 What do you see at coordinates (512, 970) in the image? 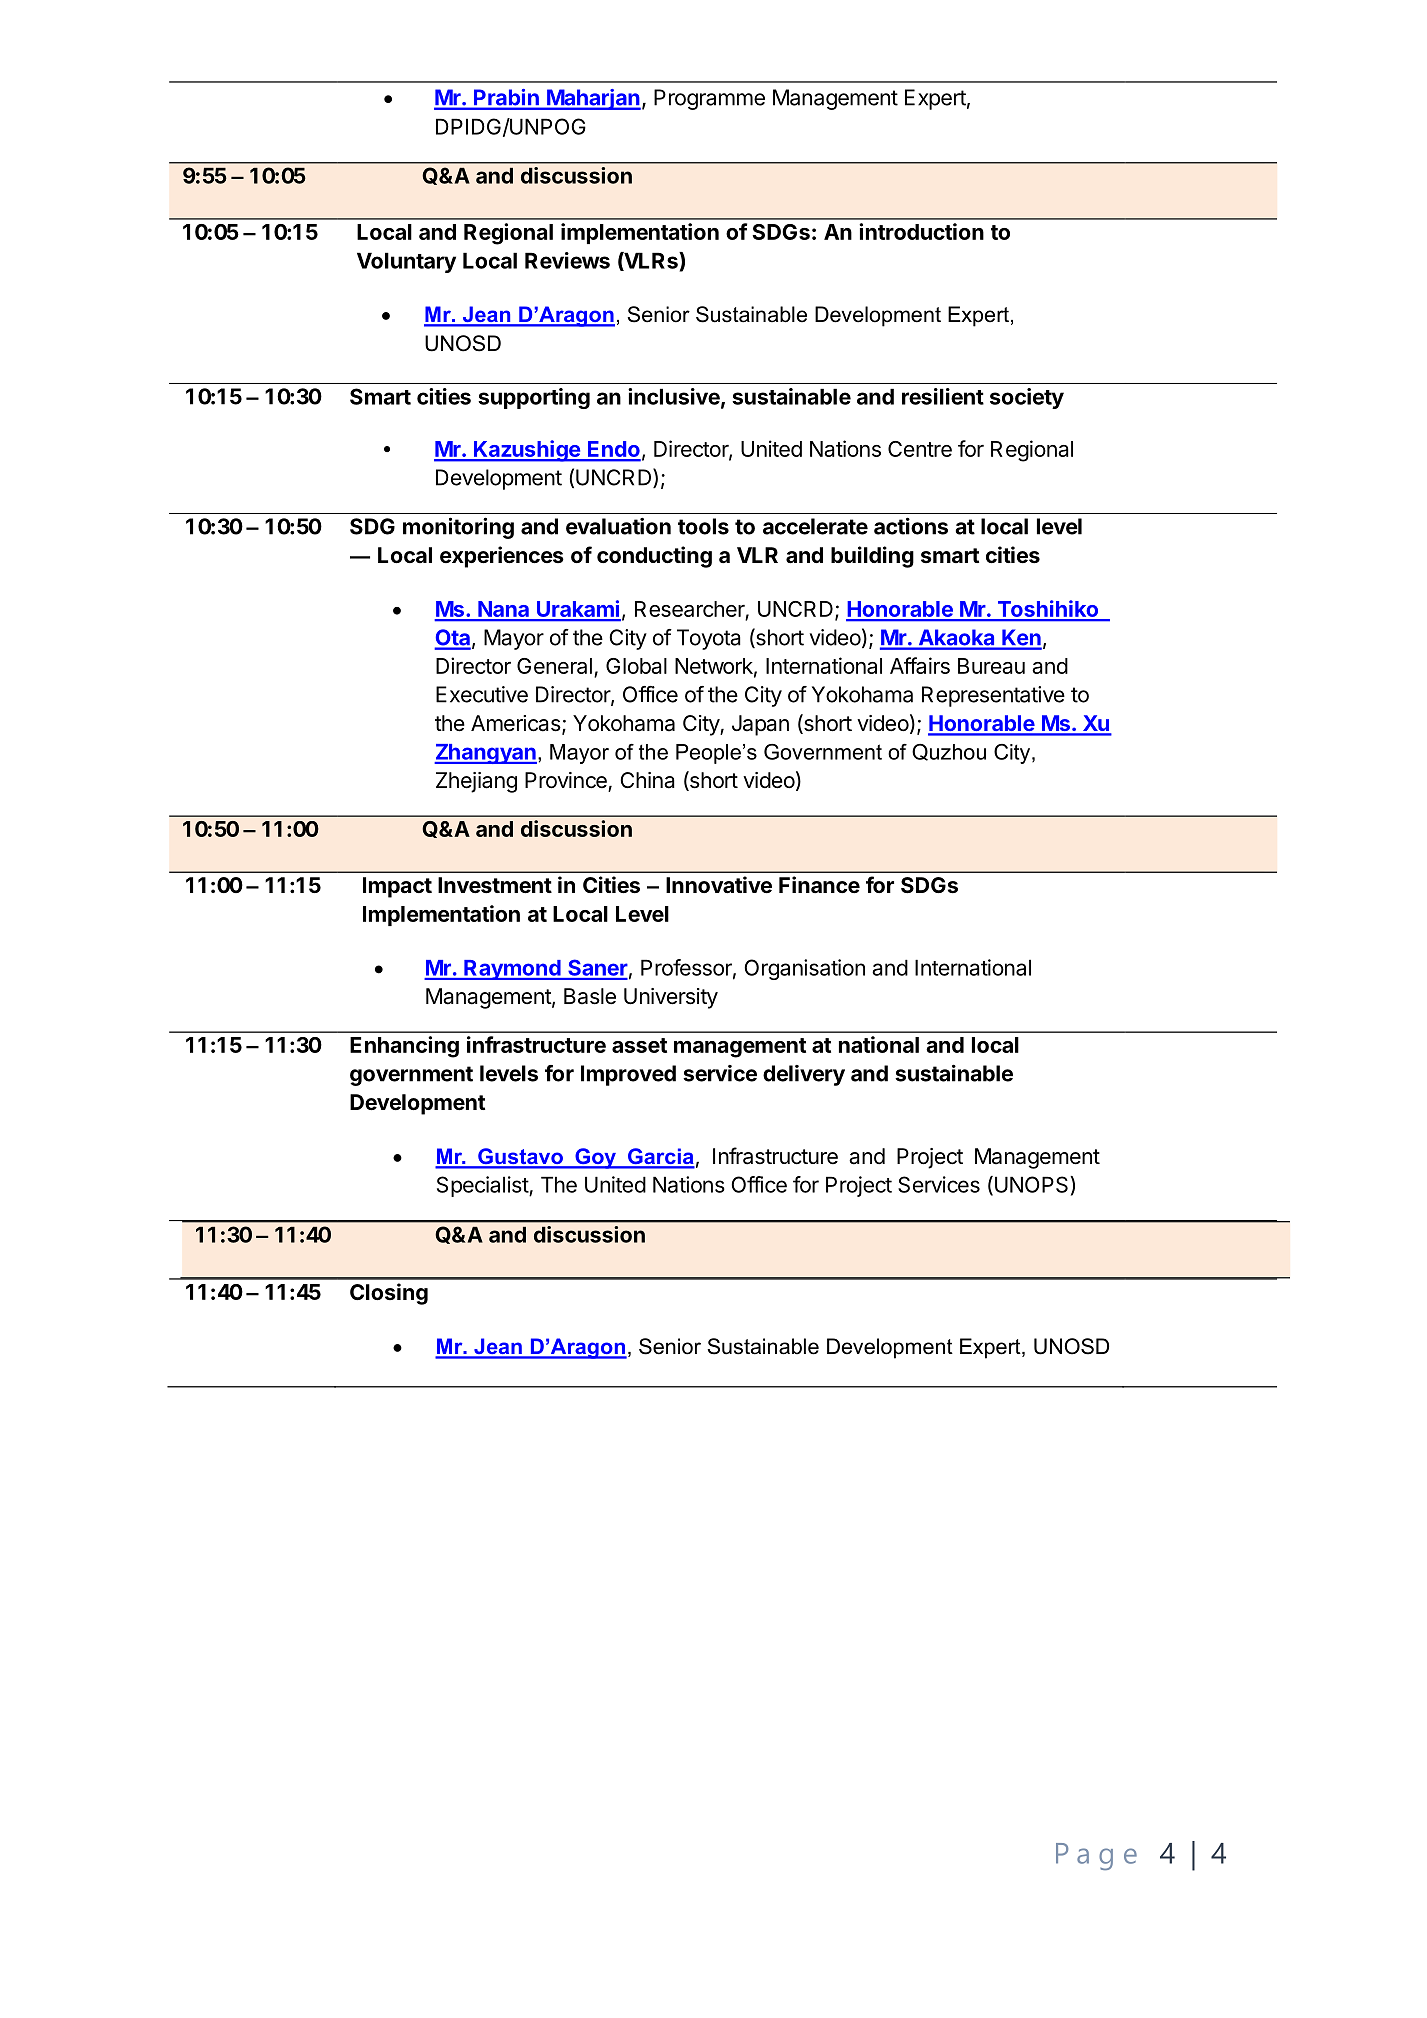
I see `Raymond` at bounding box center [512, 970].
